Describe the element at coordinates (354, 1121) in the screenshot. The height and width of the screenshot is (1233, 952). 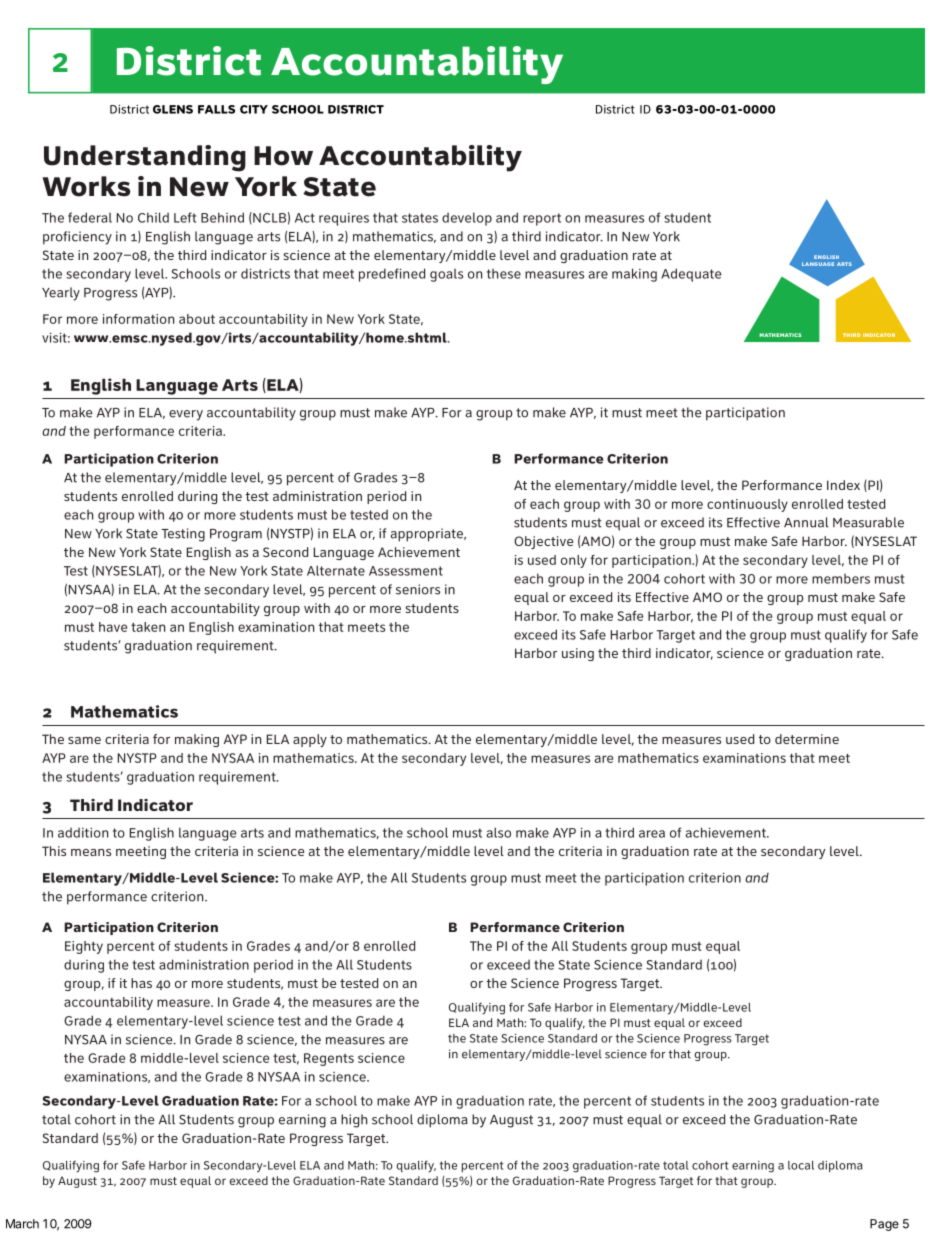
I see `high` at that location.
